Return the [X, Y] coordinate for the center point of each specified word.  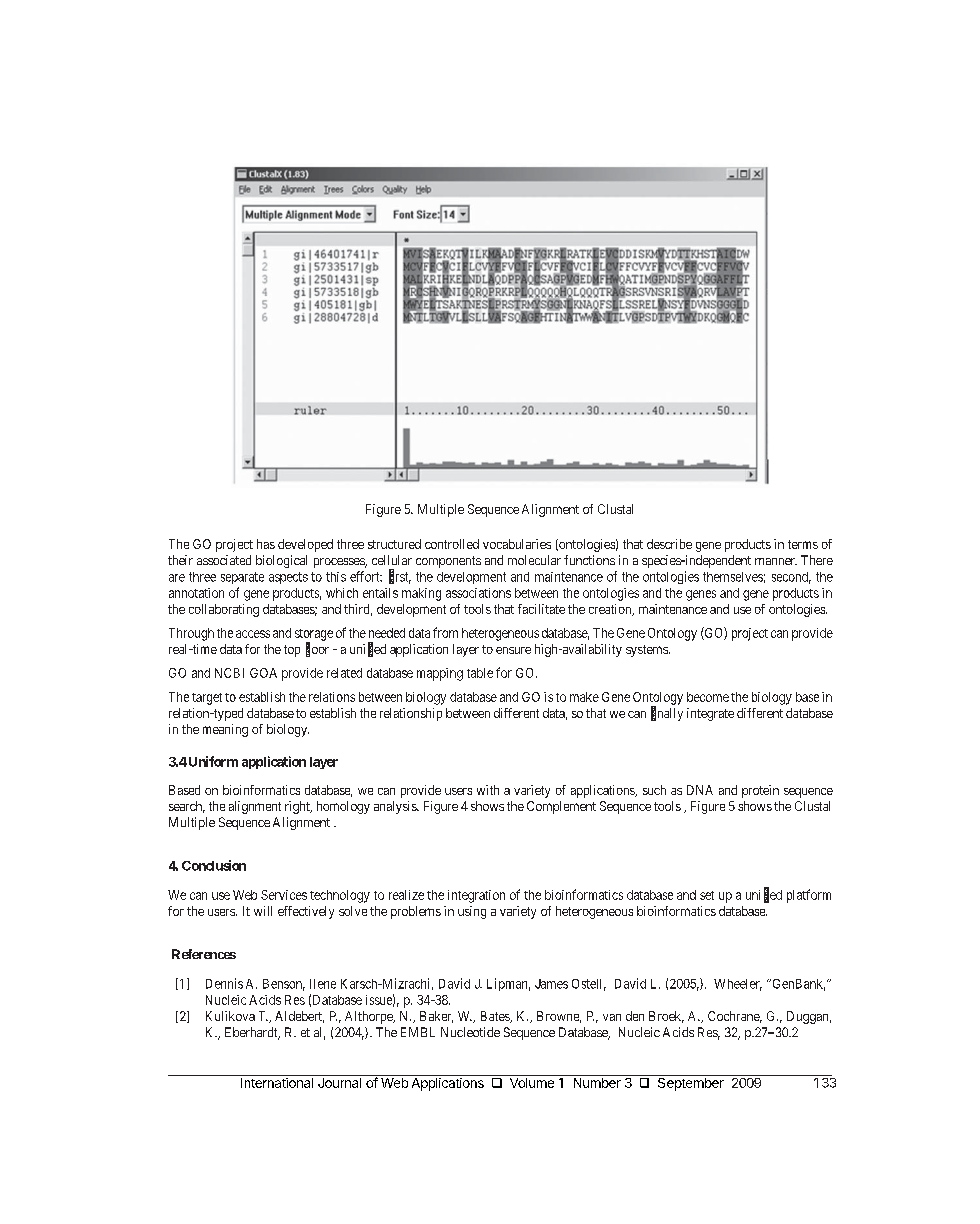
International [277, 1083]
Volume [532, 1083]
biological [281, 561]
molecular [534, 560]
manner [776, 561]
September [691, 1083]
